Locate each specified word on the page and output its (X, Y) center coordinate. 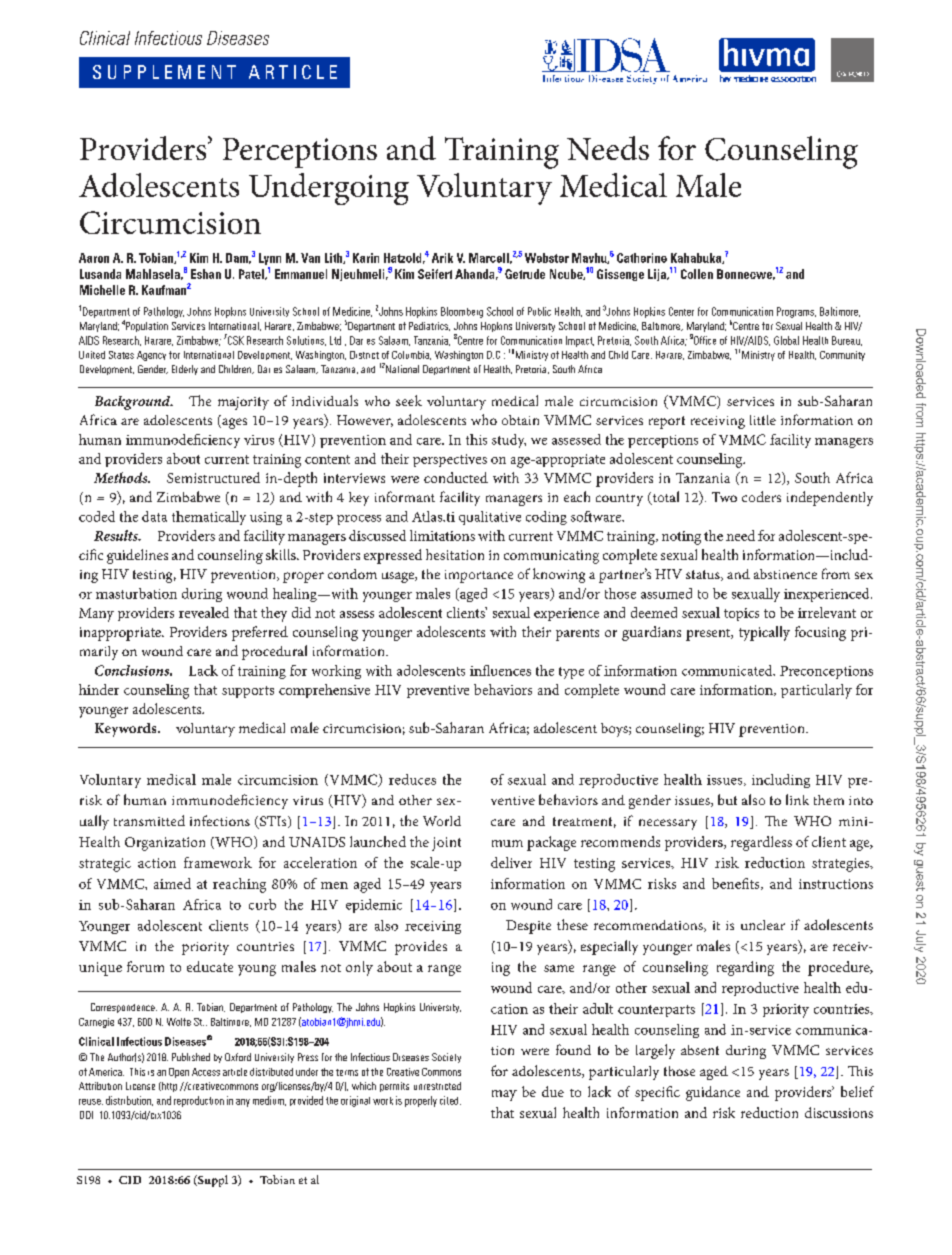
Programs (796, 312)
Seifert (435, 274)
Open (179, 1073)
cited (450, 1100)
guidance (713, 1093)
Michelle (102, 290)
